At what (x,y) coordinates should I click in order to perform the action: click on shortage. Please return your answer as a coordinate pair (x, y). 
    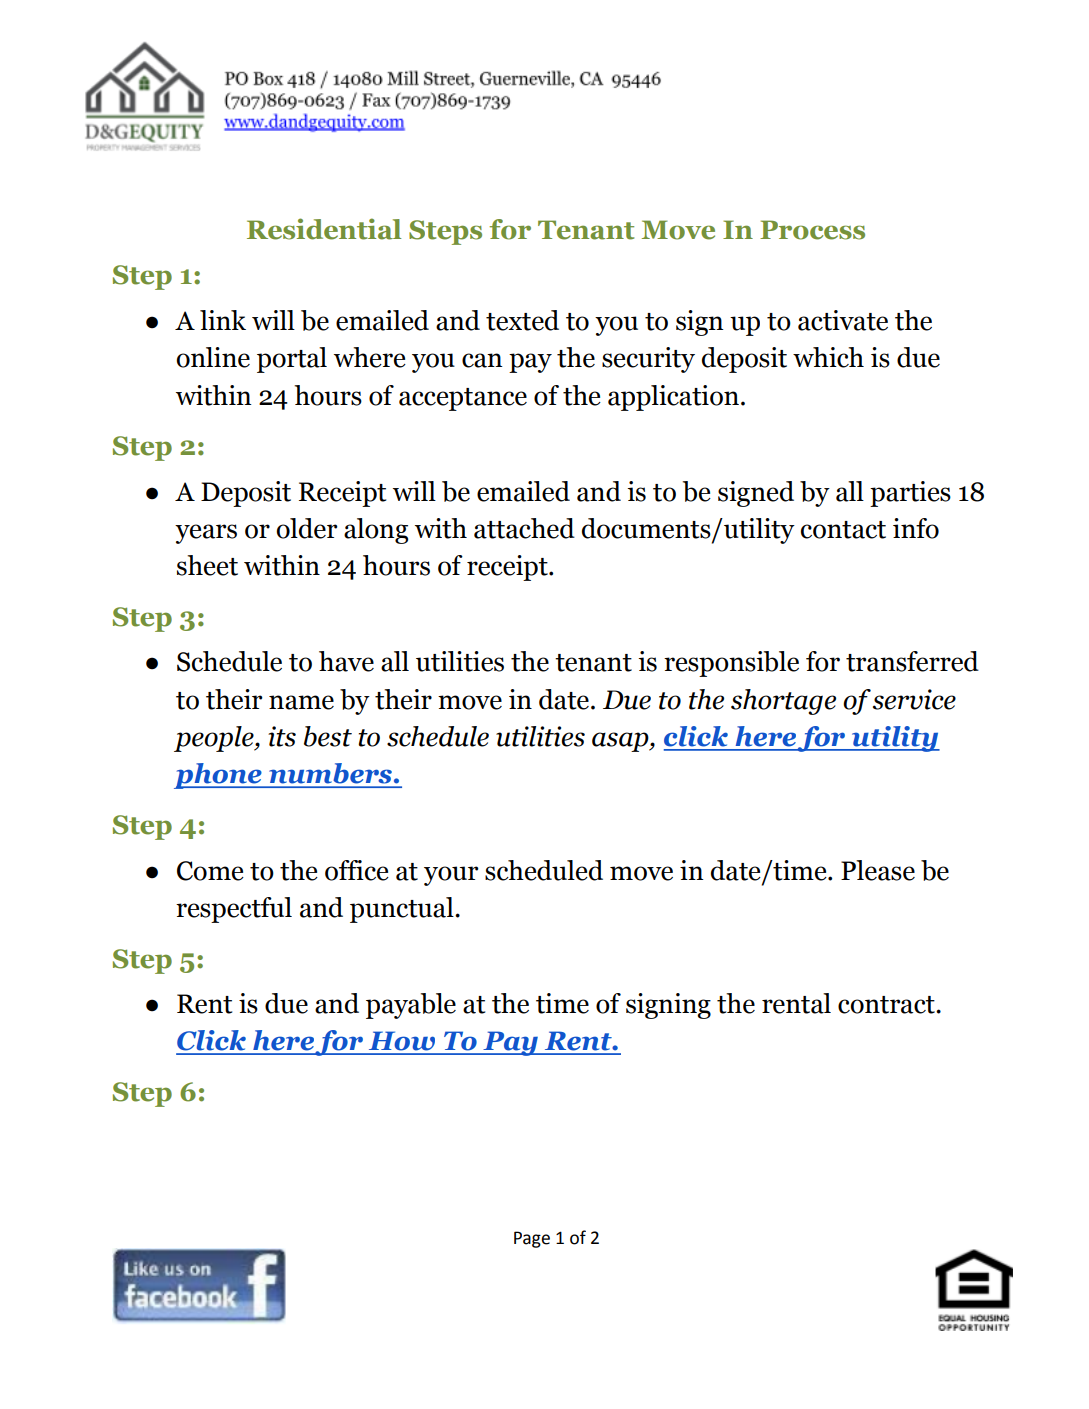
    Looking at the image, I should click on (783, 702).
